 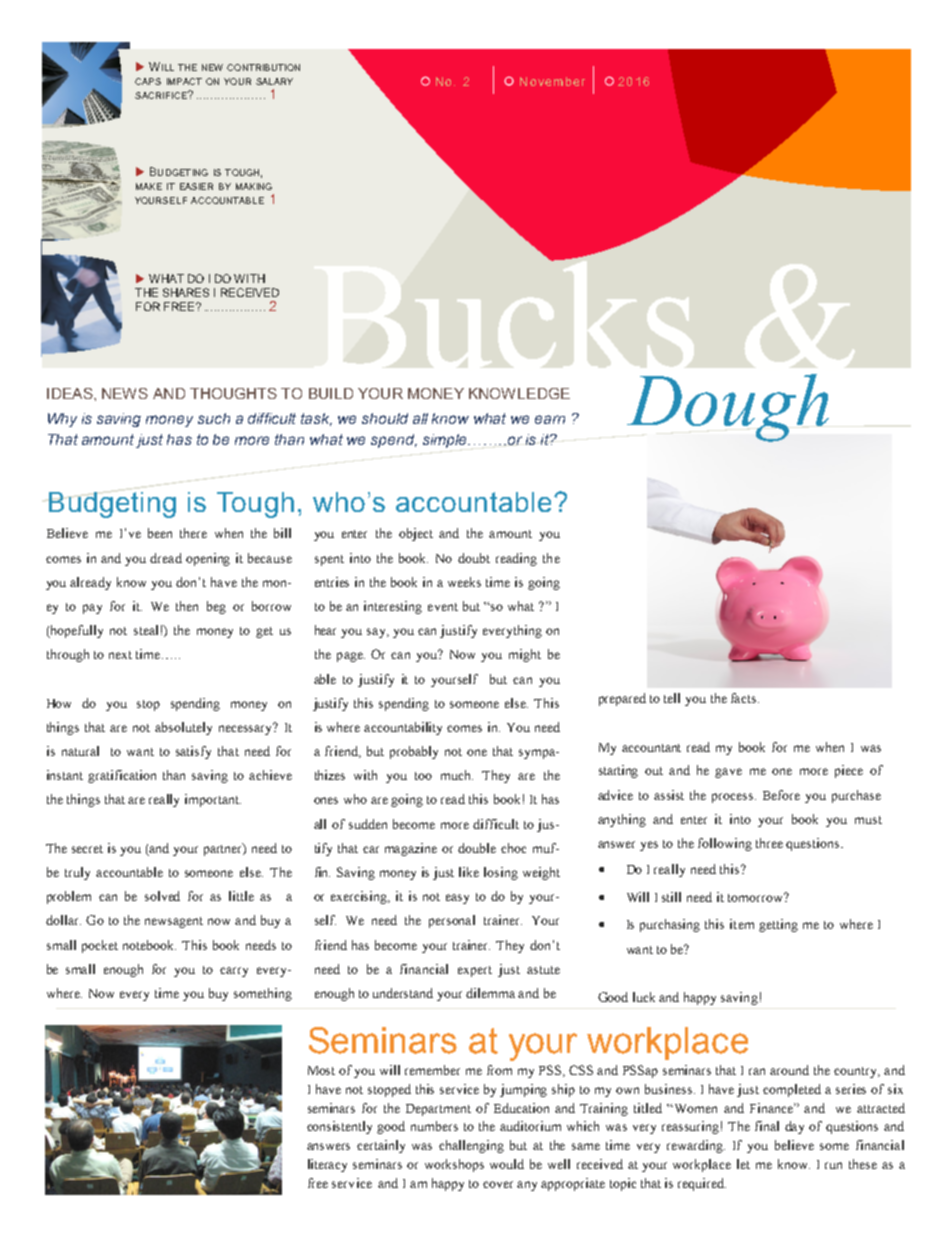 I want to click on literacy, so click(x=327, y=1165).
